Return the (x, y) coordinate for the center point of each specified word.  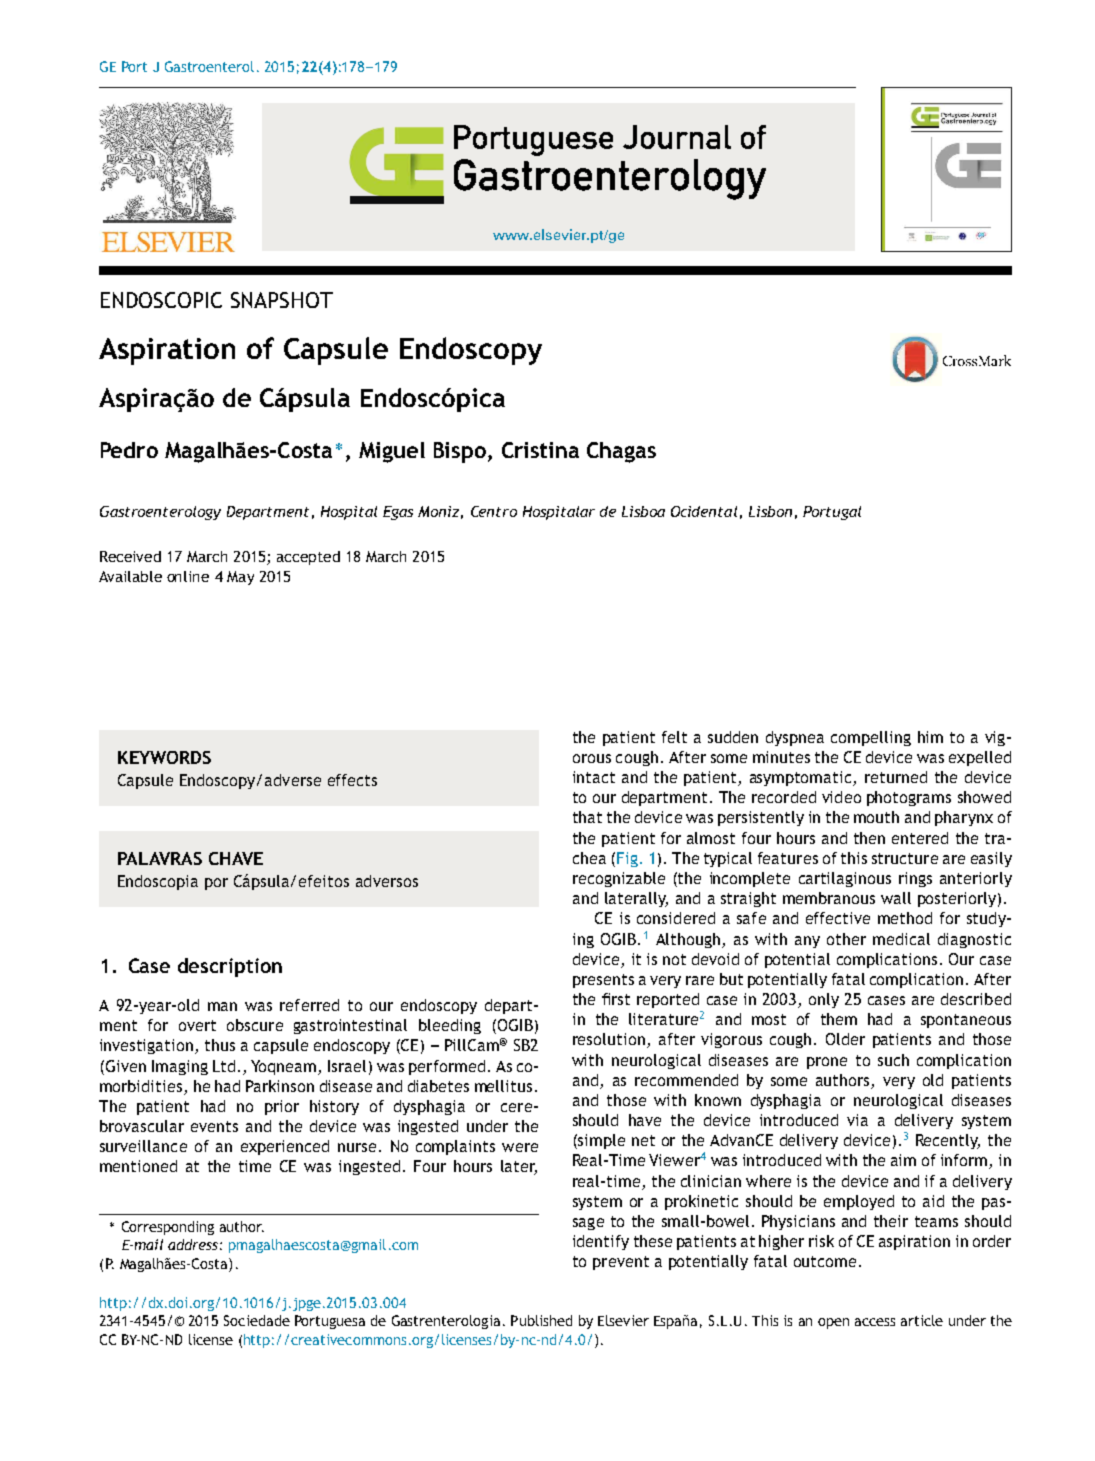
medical (901, 939)
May (240, 578)
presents (603, 981)
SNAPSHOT (282, 300)
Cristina (540, 450)
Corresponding (168, 1228)
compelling (871, 738)
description (230, 967)
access (875, 1322)
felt (674, 737)
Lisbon (770, 511)
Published (541, 1320)
